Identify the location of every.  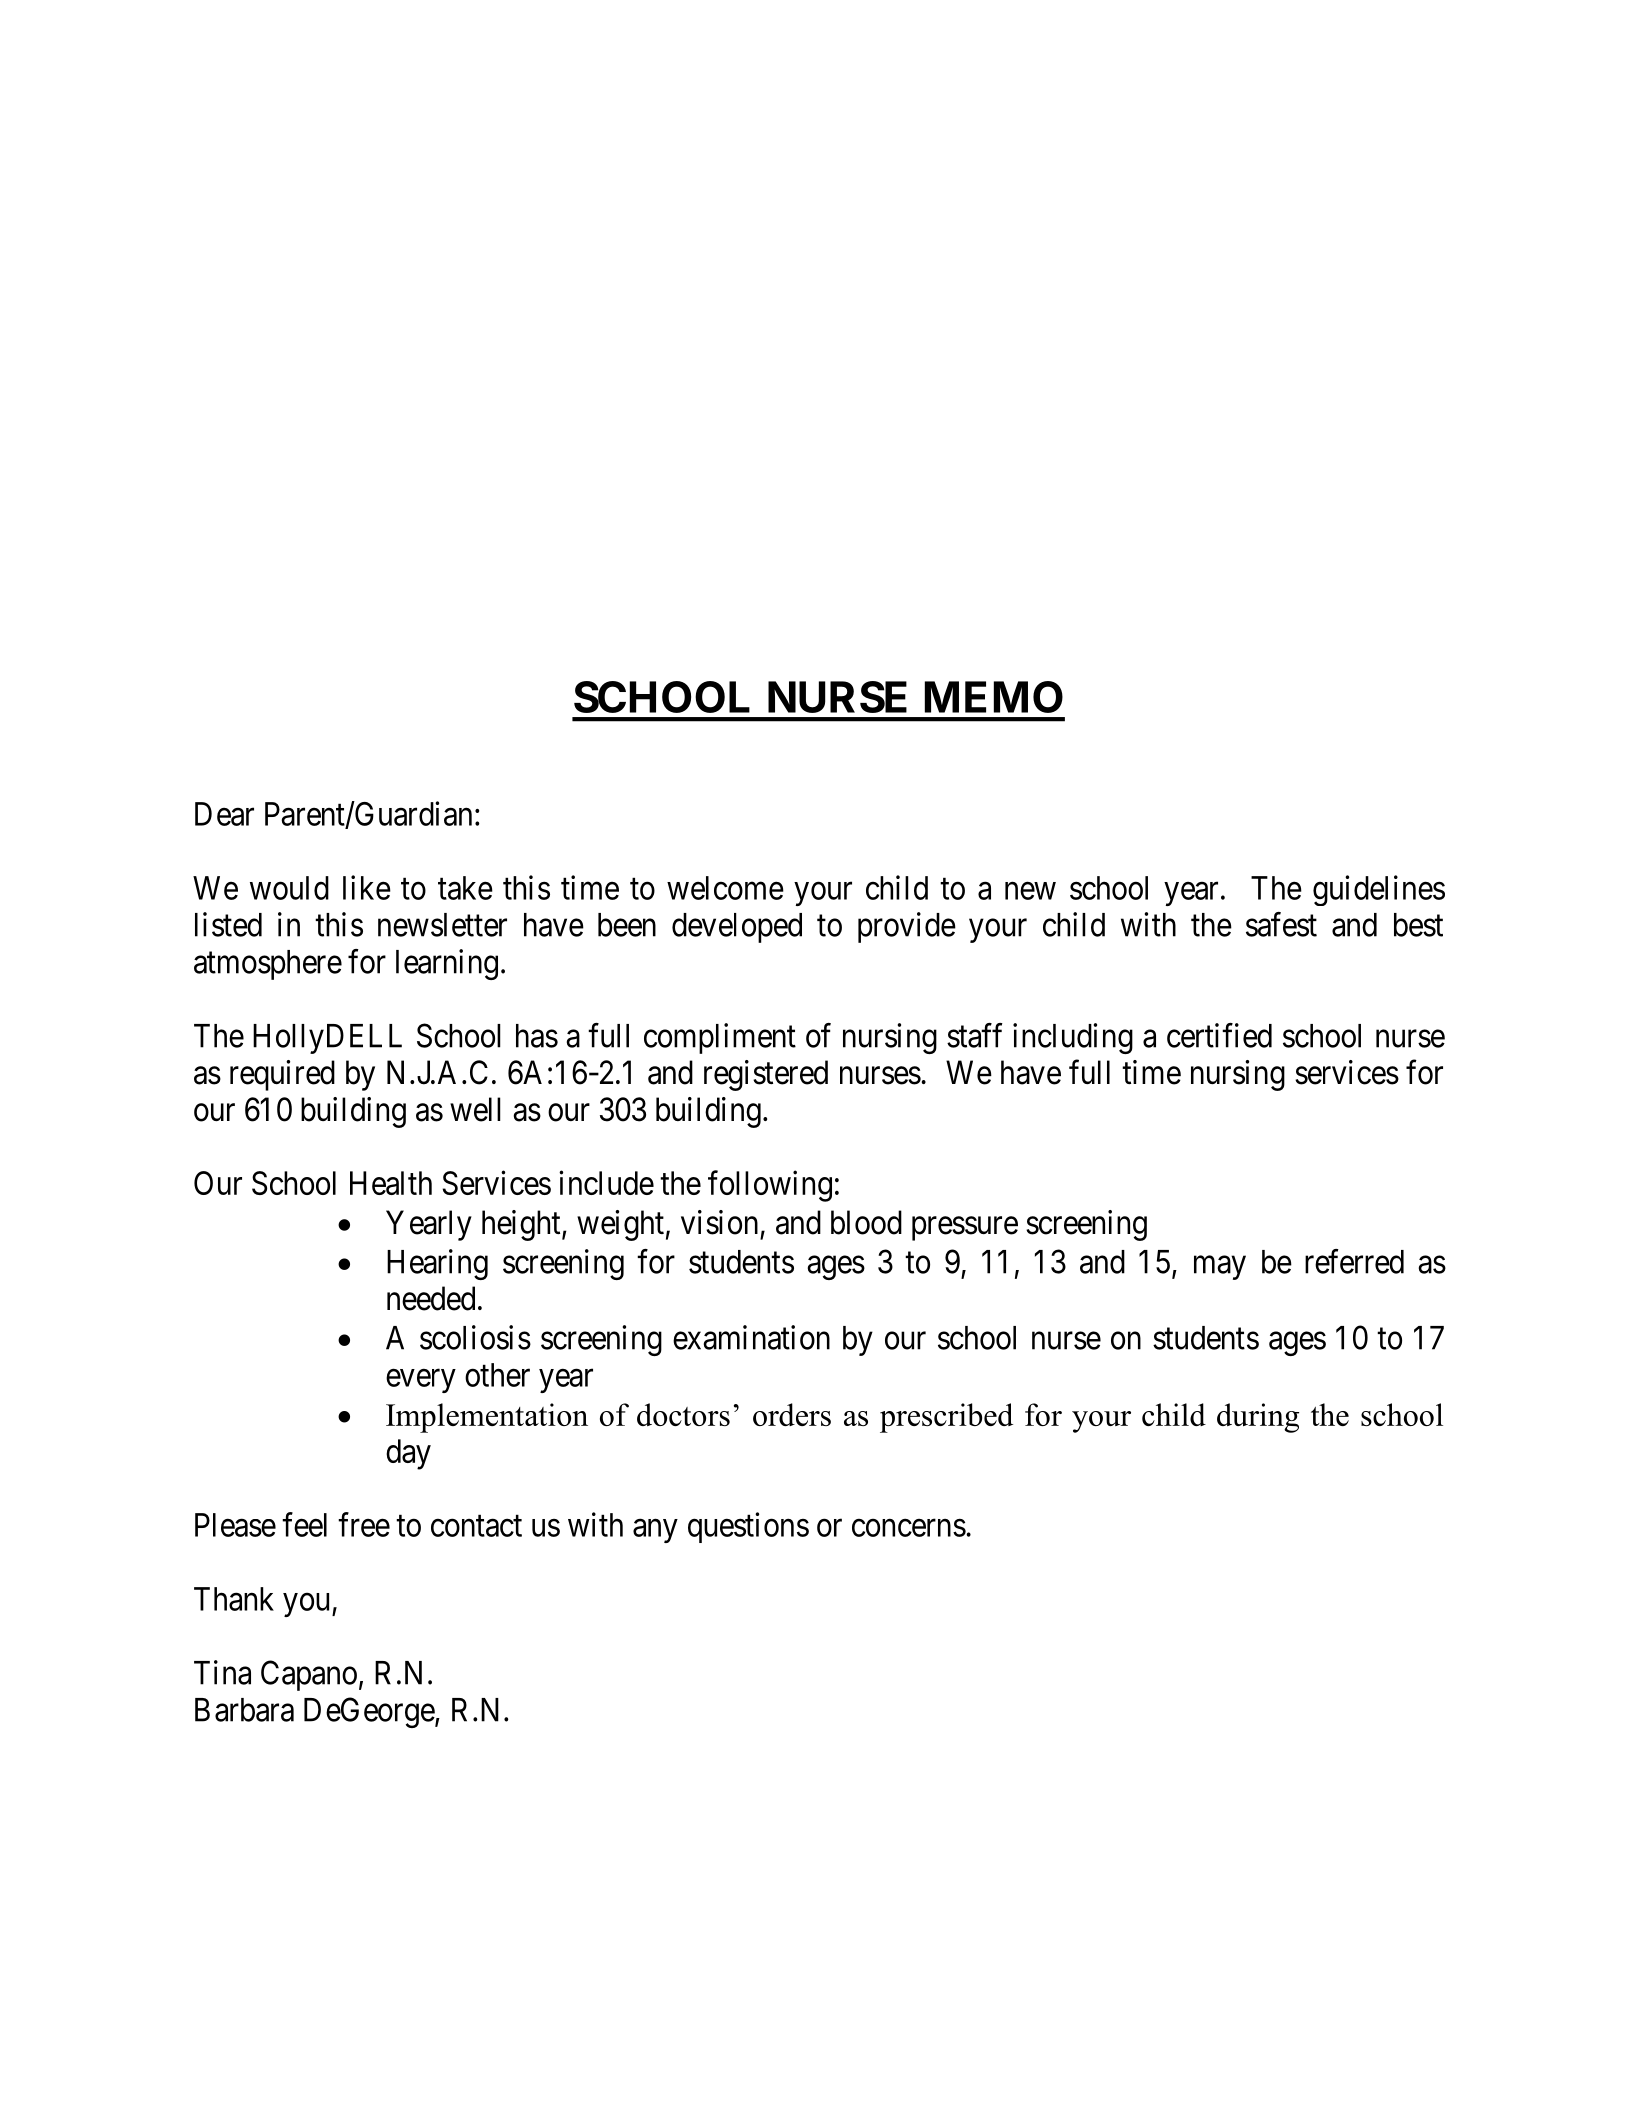
(421, 1381).
